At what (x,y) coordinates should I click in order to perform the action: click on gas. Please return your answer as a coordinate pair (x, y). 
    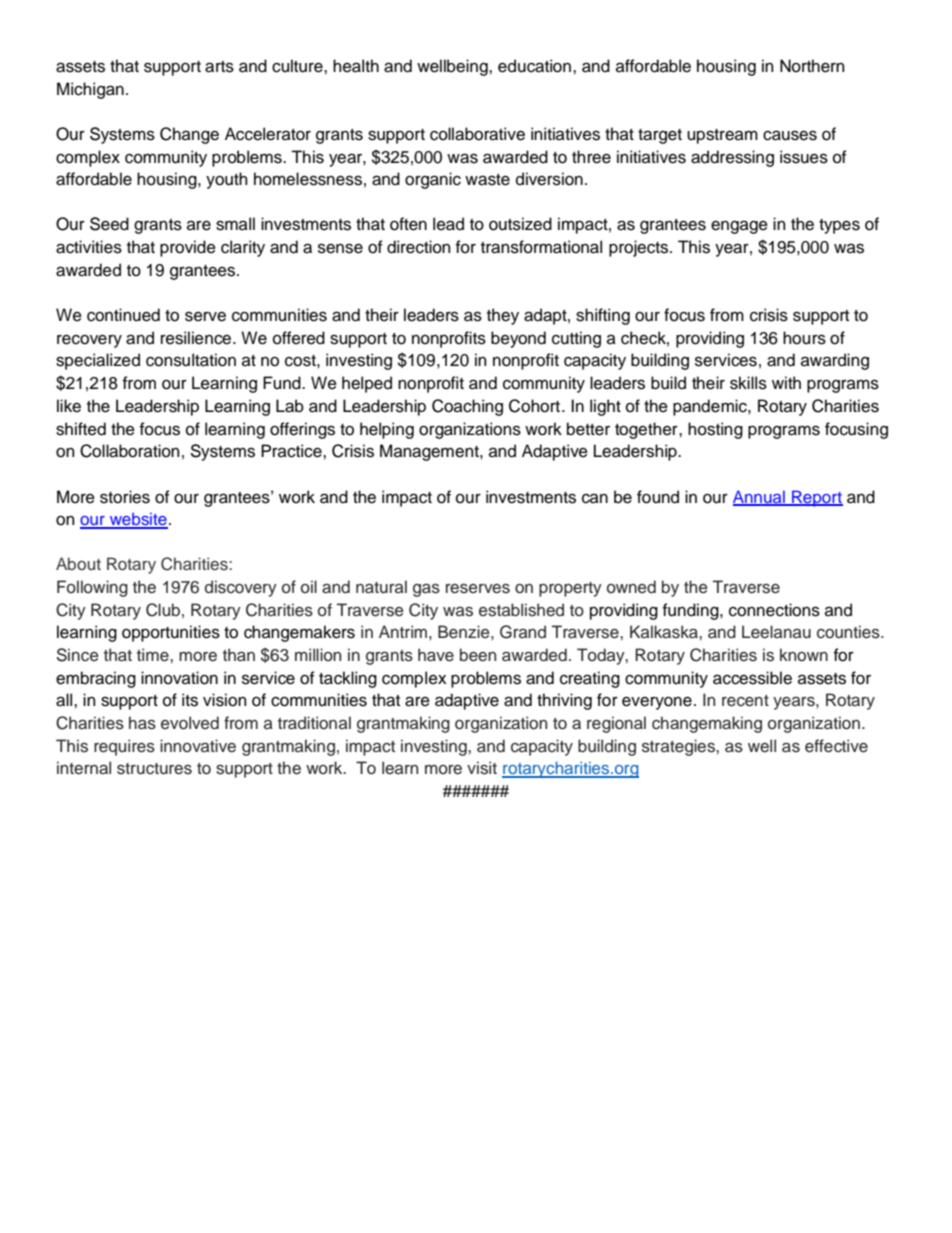
    Looking at the image, I should click on (426, 590).
